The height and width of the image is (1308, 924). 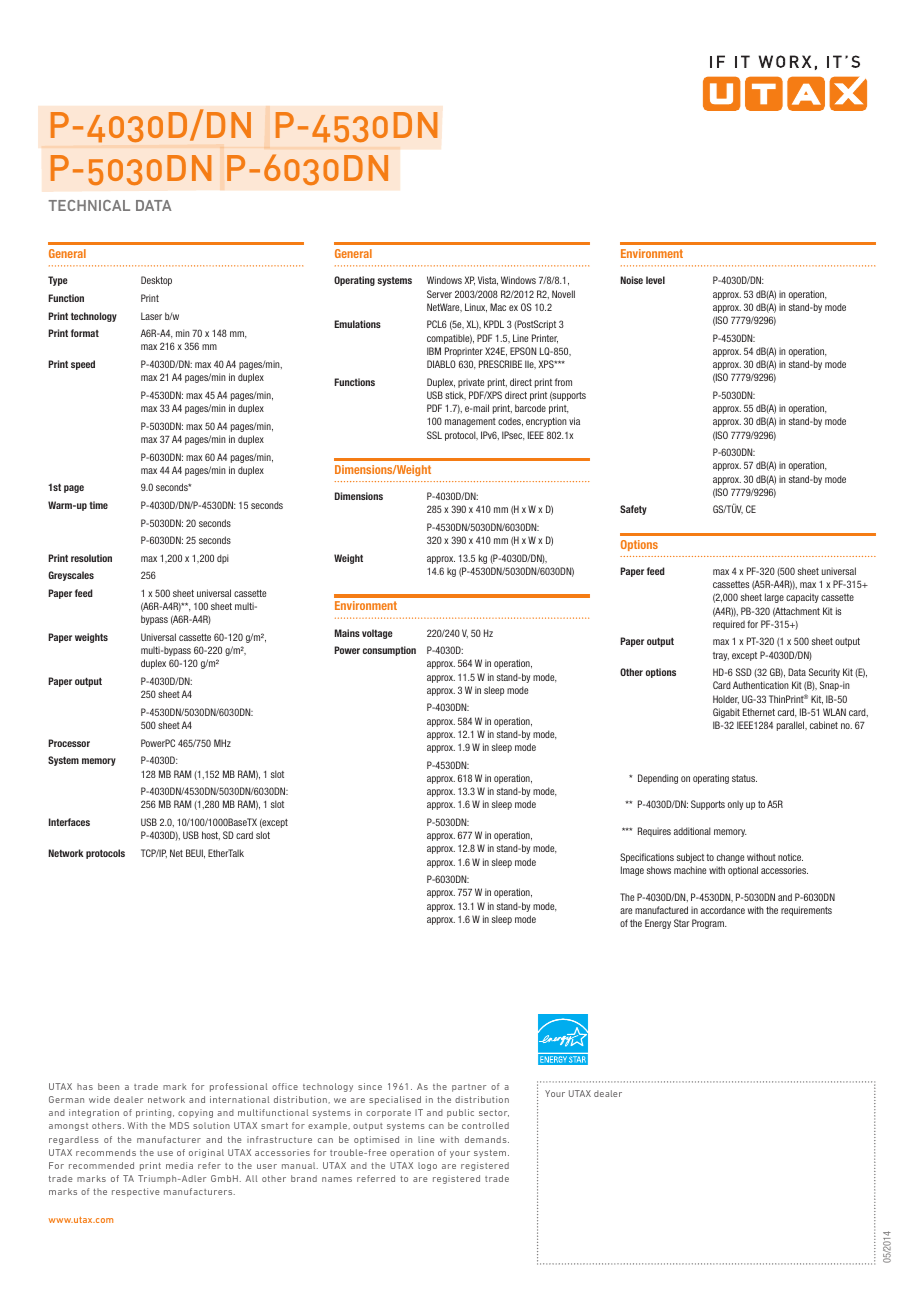 What do you see at coordinates (156, 281) in the image?
I see `Desktop` at bounding box center [156, 281].
